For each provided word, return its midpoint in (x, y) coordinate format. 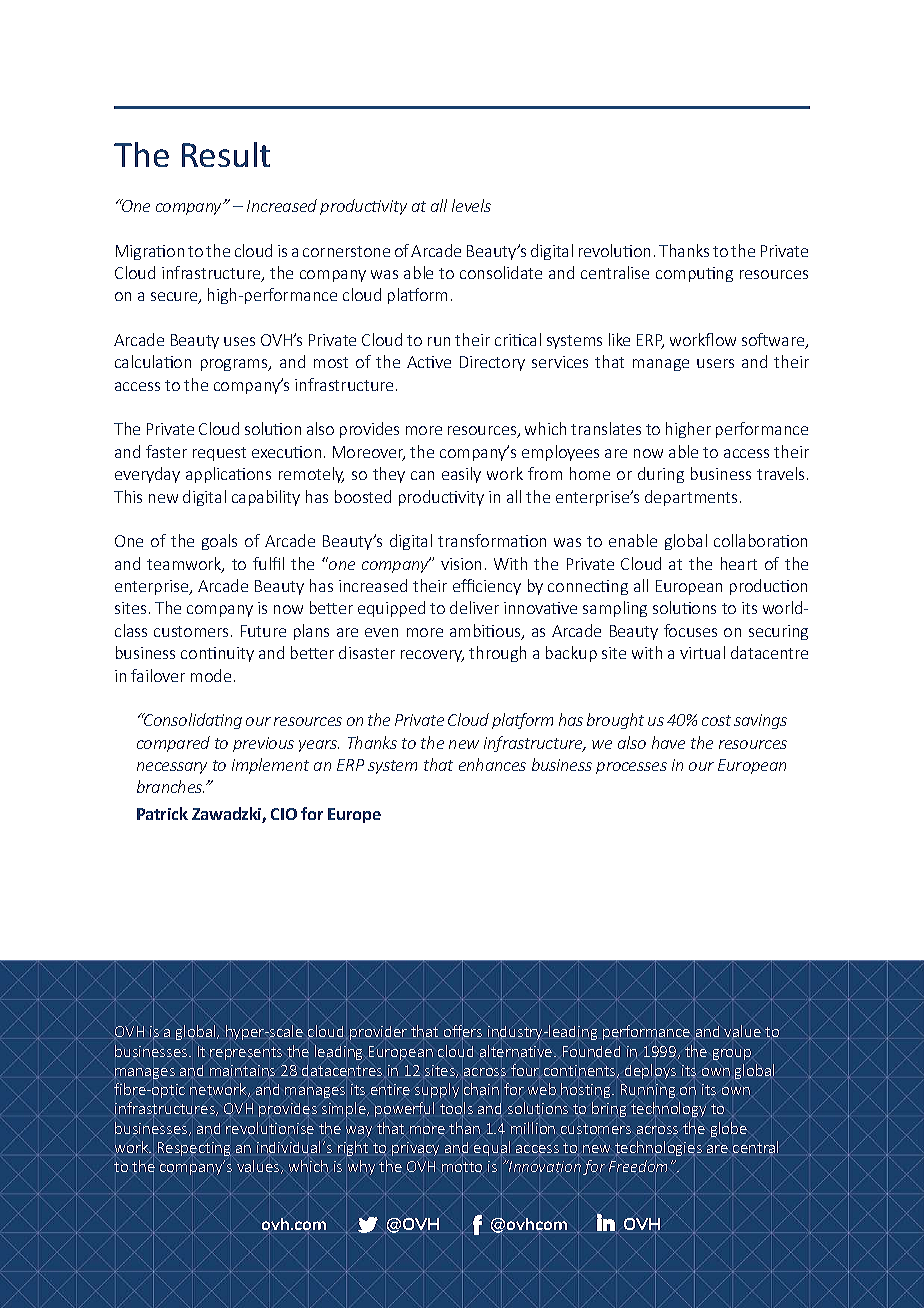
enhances (492, 764)
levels (471, 205)
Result (226, 154)
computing (694, 274)
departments (693, 498)
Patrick (162, 813)
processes (631, 768)
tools (456, 1109)
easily (461, 475)
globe (729, 1129)
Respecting (194, 1149)
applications (228, 475)
